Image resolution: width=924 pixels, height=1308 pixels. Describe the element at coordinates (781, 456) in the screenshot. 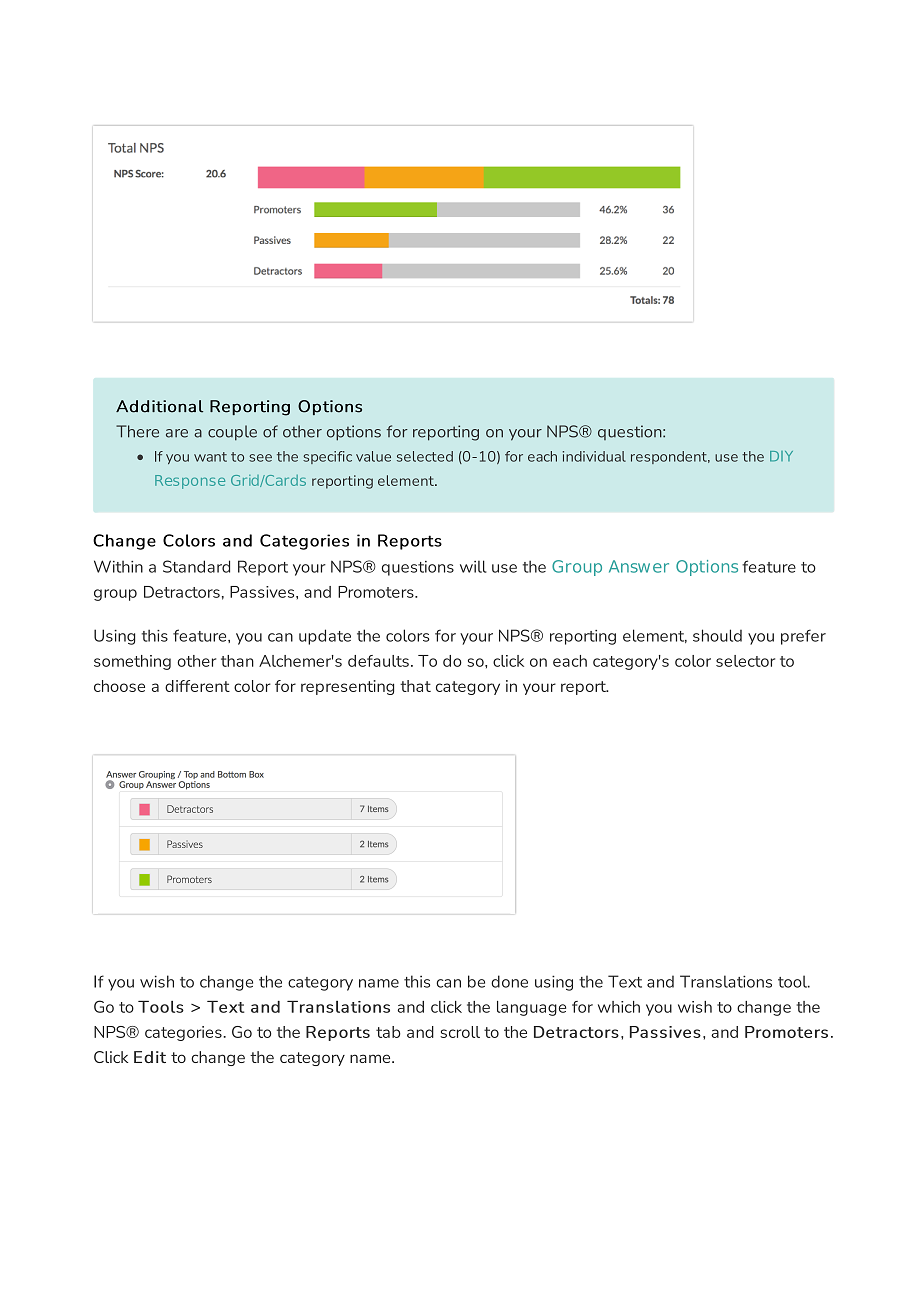

I see `DIY` at that location.
